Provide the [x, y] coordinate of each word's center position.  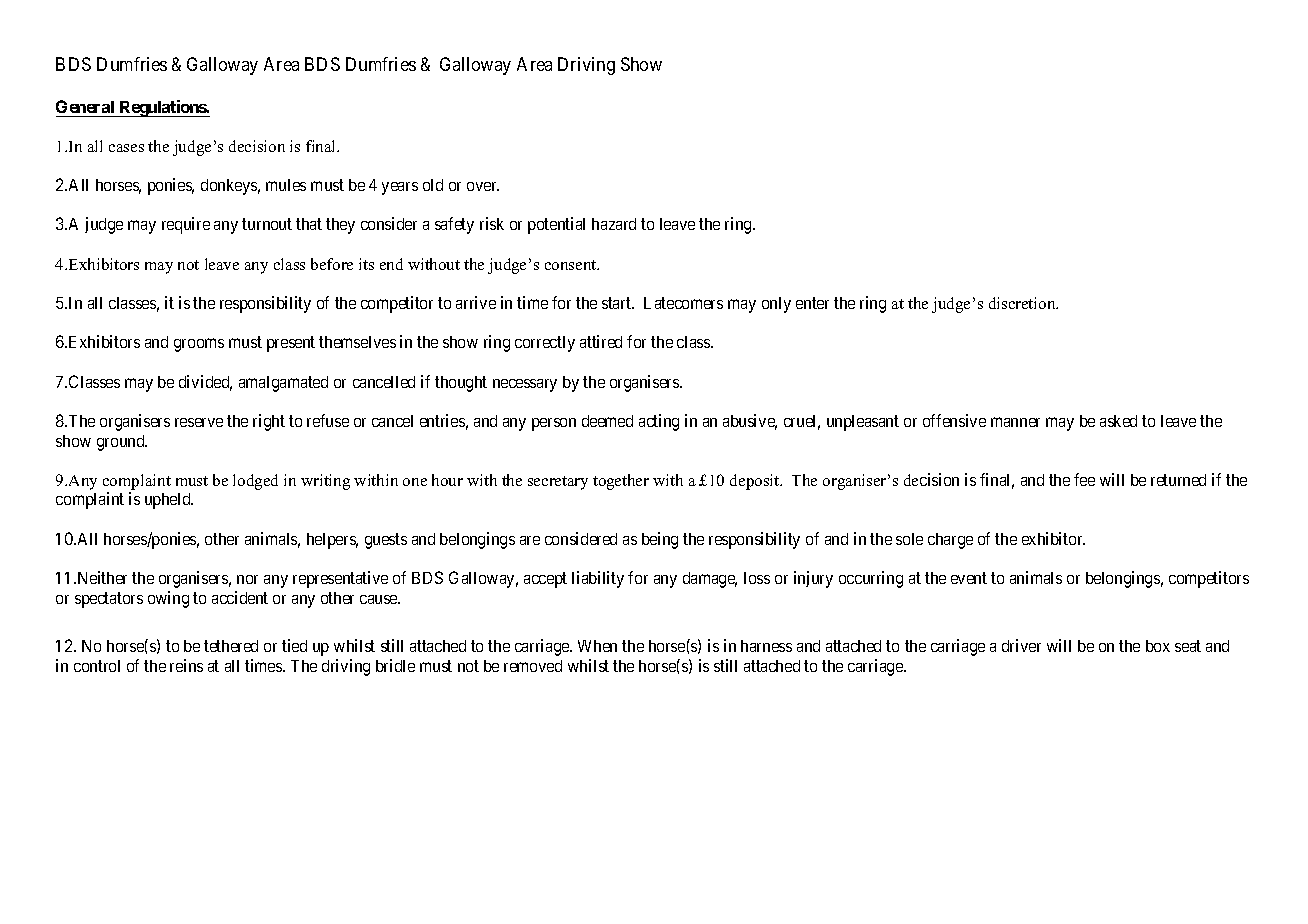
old [433, 185]
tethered [231, 646]
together [621, 482]
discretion [1023, 303]
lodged [255, 482]
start [617, 303]
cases [126, 148]
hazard [614, 224]
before [332, 264]
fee [1084, 479]
